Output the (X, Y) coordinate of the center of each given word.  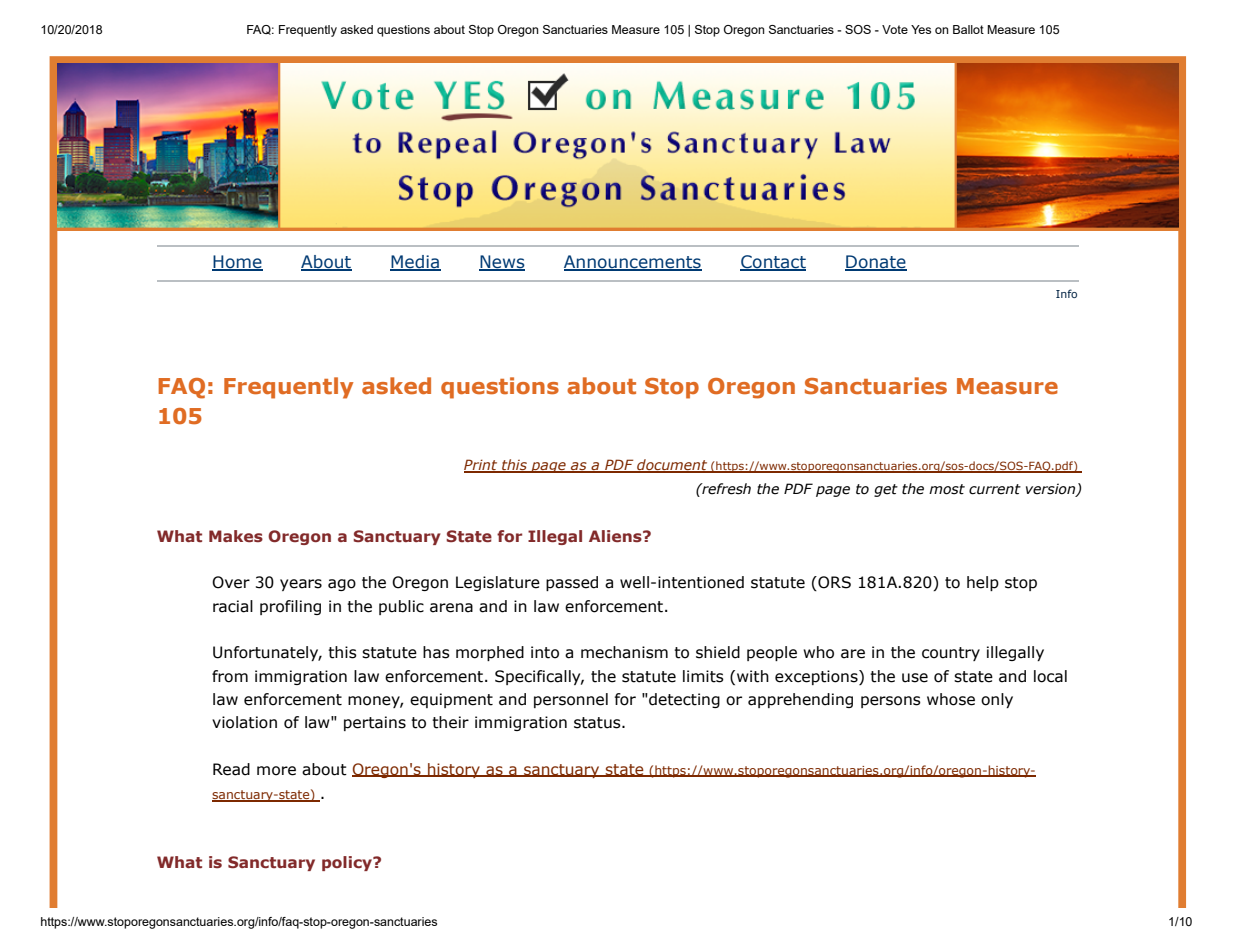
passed (572, 583)
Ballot (968, 29)
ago (342, 585)
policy (348, 863)
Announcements (633, 263)
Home (237, 263)
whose (951, 699)
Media (415, 263)
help (983, 583)
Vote (895, 29)
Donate (876, 263)
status (598, 723)
